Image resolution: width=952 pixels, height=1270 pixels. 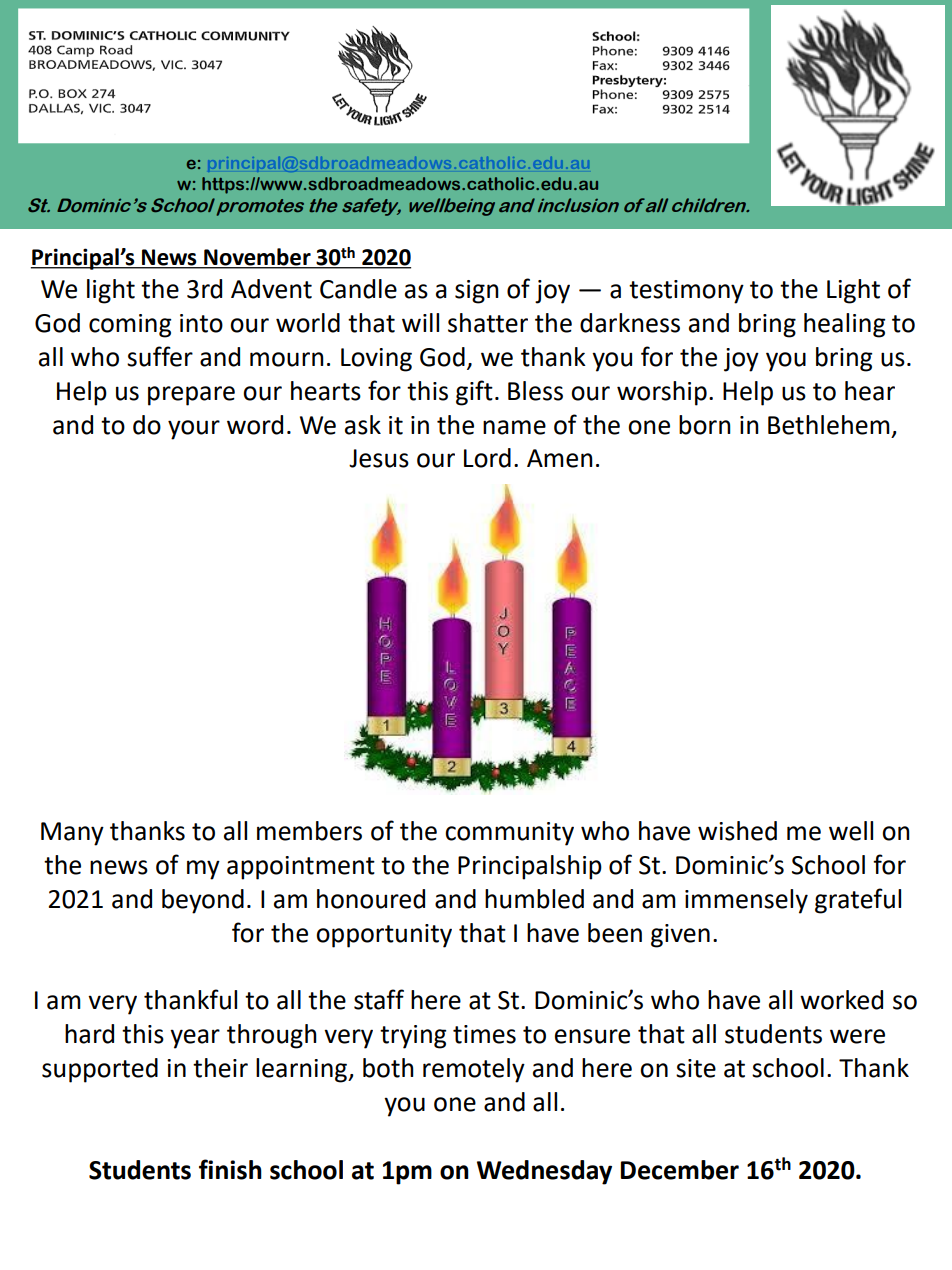 What do you see at coordinates (686, 292) in the image?
I see `testimony` at bounding box center [686, 292].
